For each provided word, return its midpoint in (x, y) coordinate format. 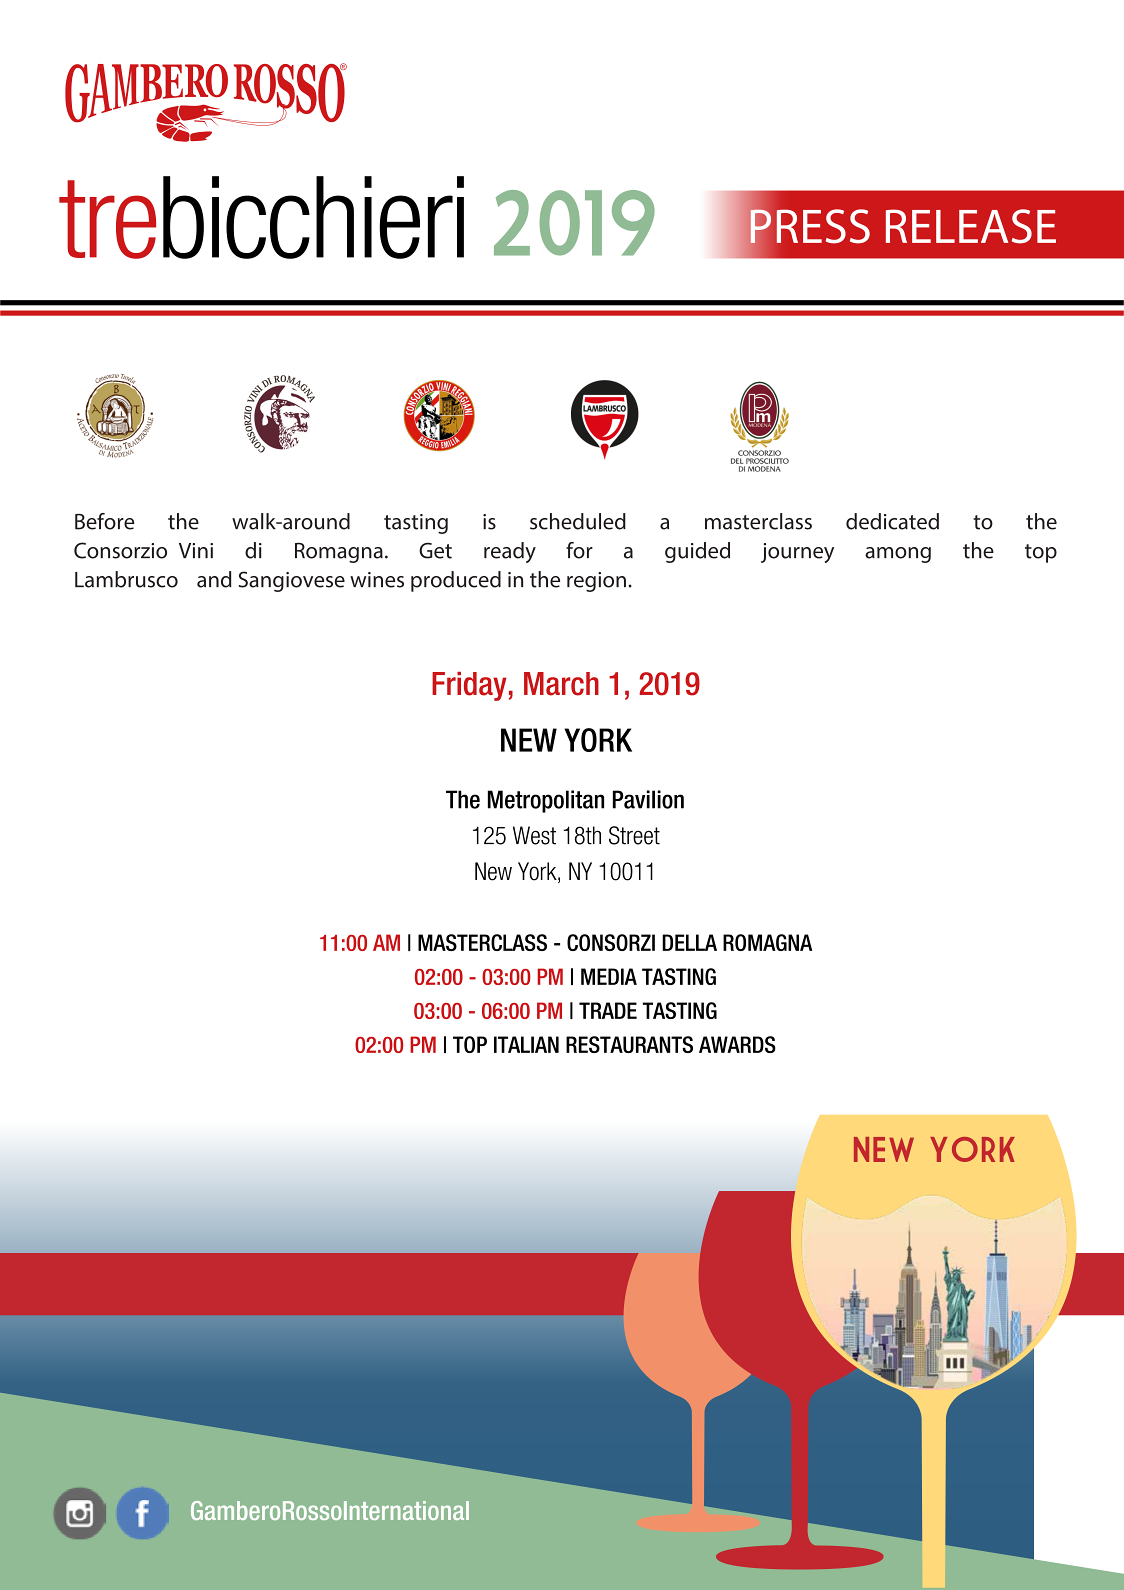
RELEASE (971, 226)
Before (104, 521)
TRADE (608, 1010)
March (561, 684)
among (898, 555)
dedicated (892, 521)
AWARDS (737, 1044)
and (214, 579)
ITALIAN (526, 1044)
